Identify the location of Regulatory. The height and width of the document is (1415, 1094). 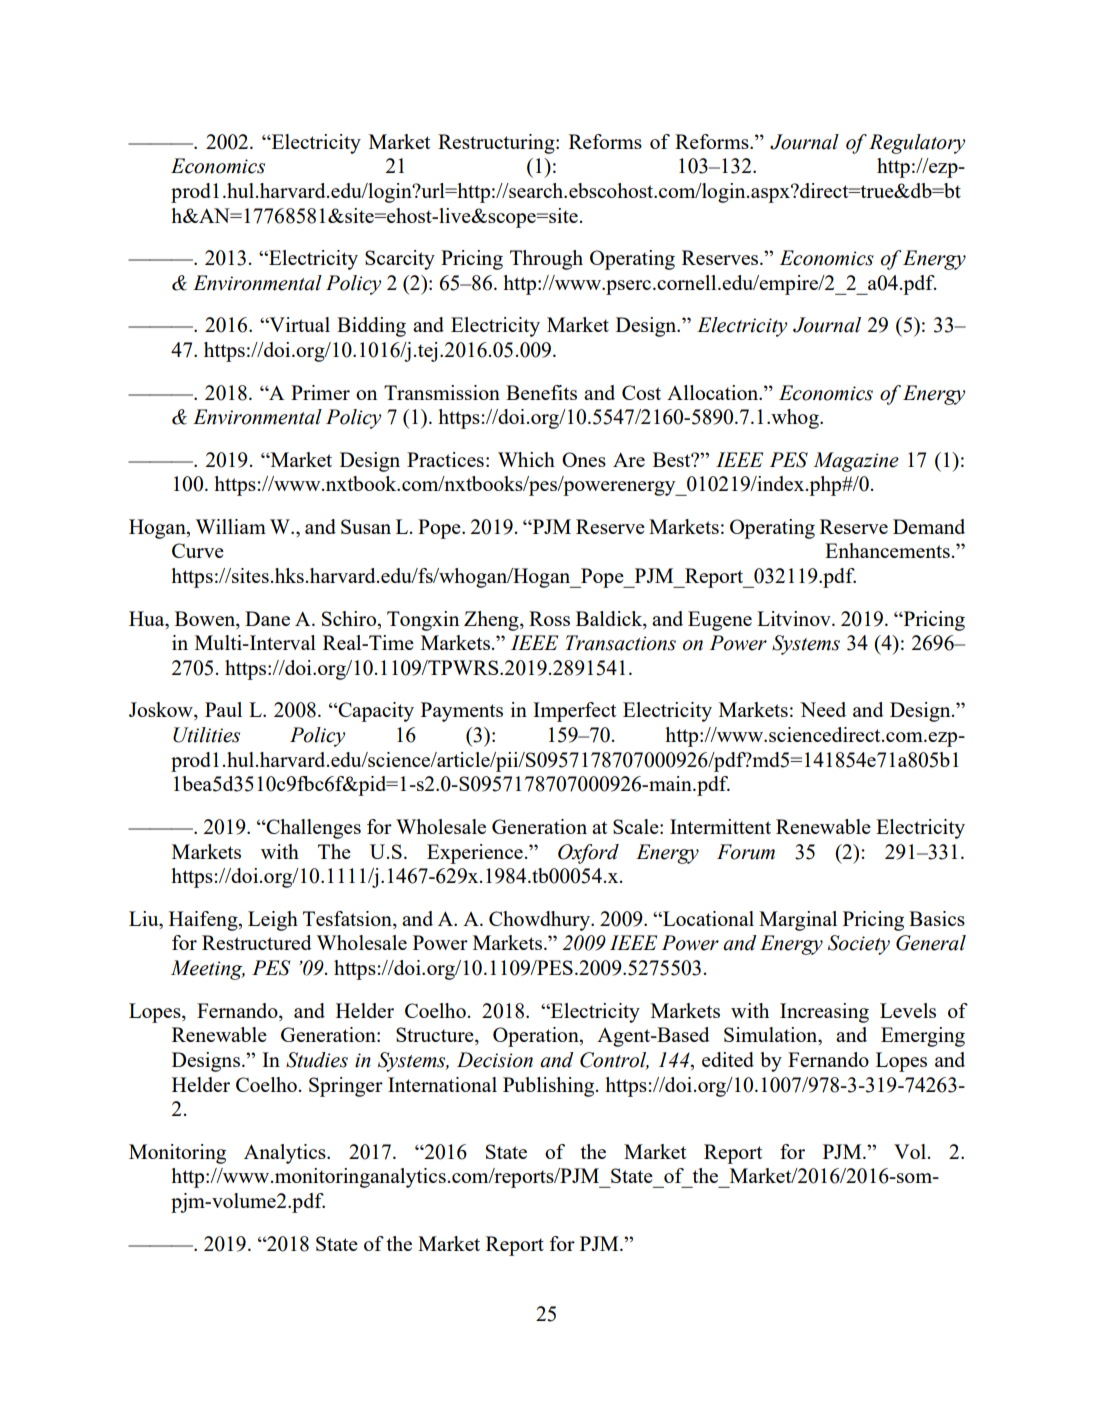
(917, 144).
